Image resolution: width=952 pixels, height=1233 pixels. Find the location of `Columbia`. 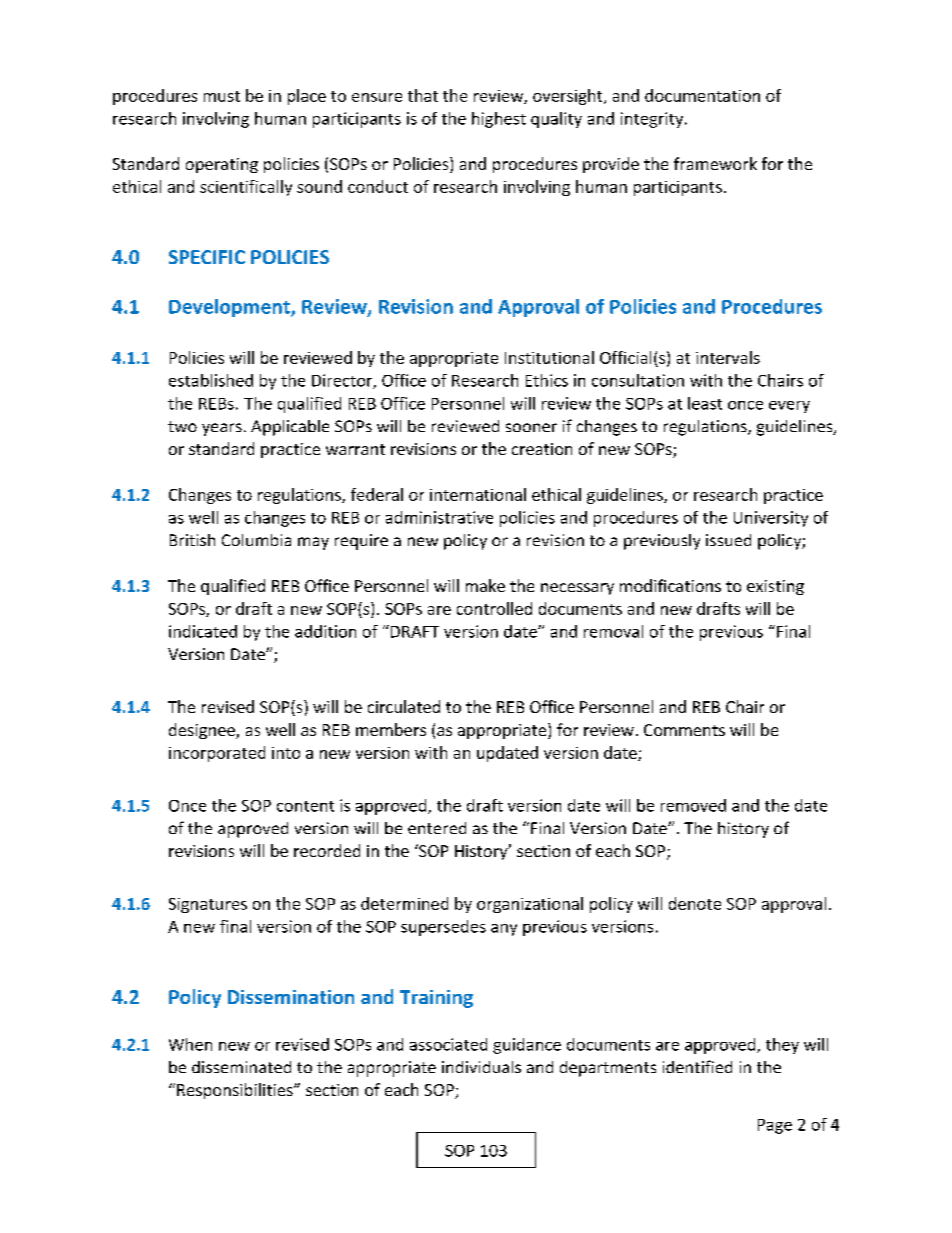

Columbia is located at coordinates (256, 540).
